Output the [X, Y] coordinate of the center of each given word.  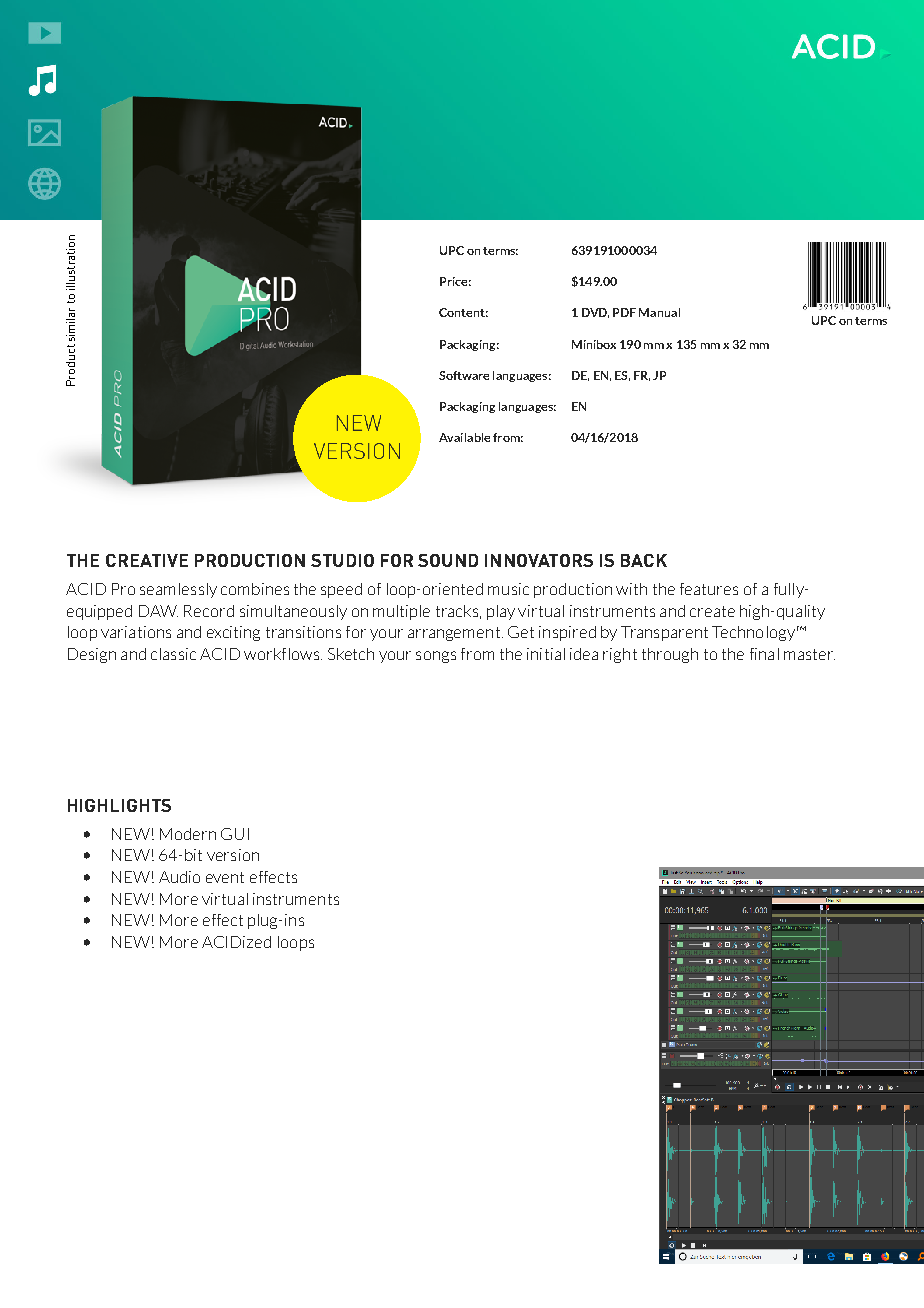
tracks [457, 611]
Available [464, 437]
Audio [179, 877]
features [709, 589]
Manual [659, 312]
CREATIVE [147, 560]
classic [173, 654]
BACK [644, 560]
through [670, 655]
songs [436, 657]
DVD [595, 313]
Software [464, 375]
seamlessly [178, 590]
